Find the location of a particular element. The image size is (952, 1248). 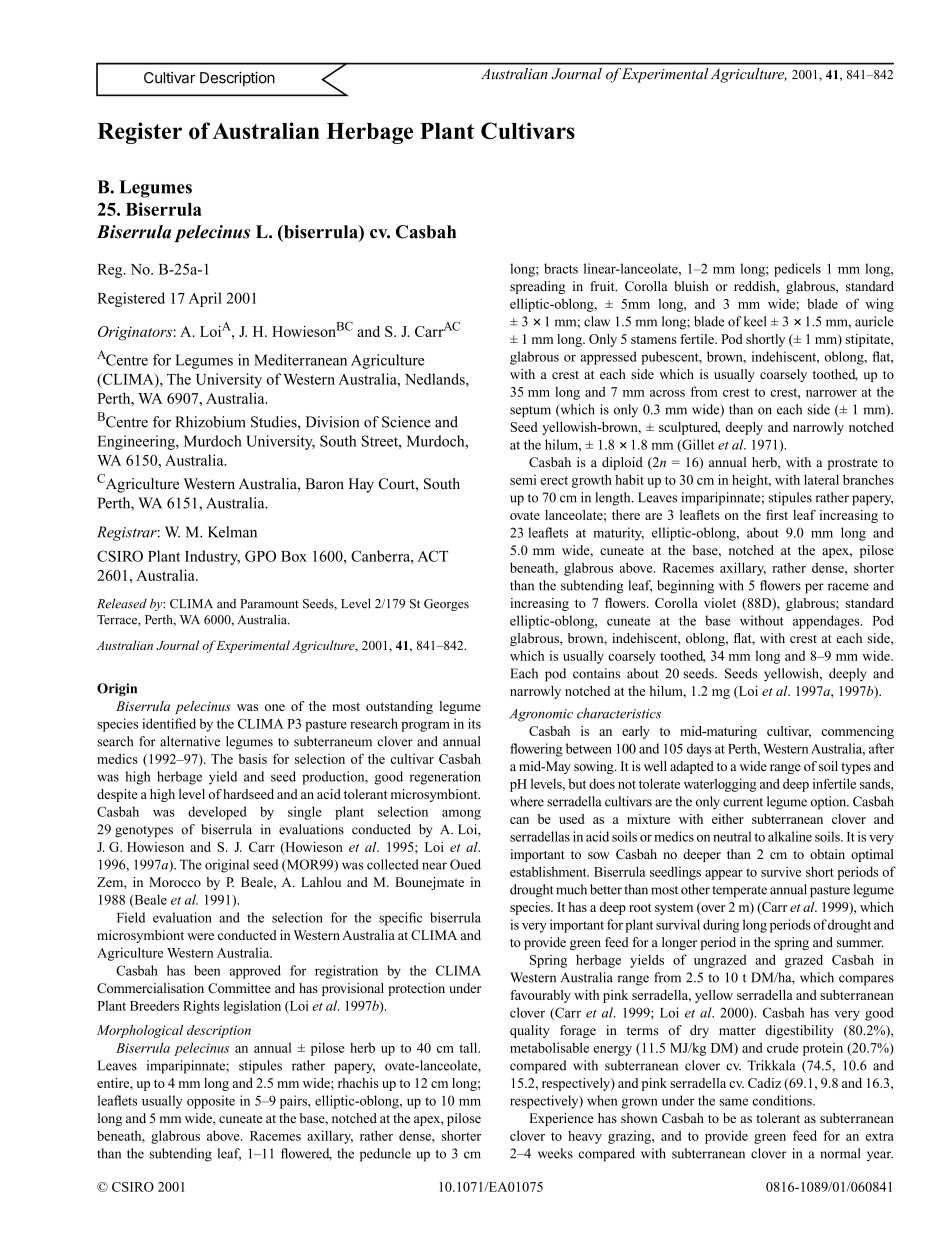

April is located at coordinates (205, 299).
